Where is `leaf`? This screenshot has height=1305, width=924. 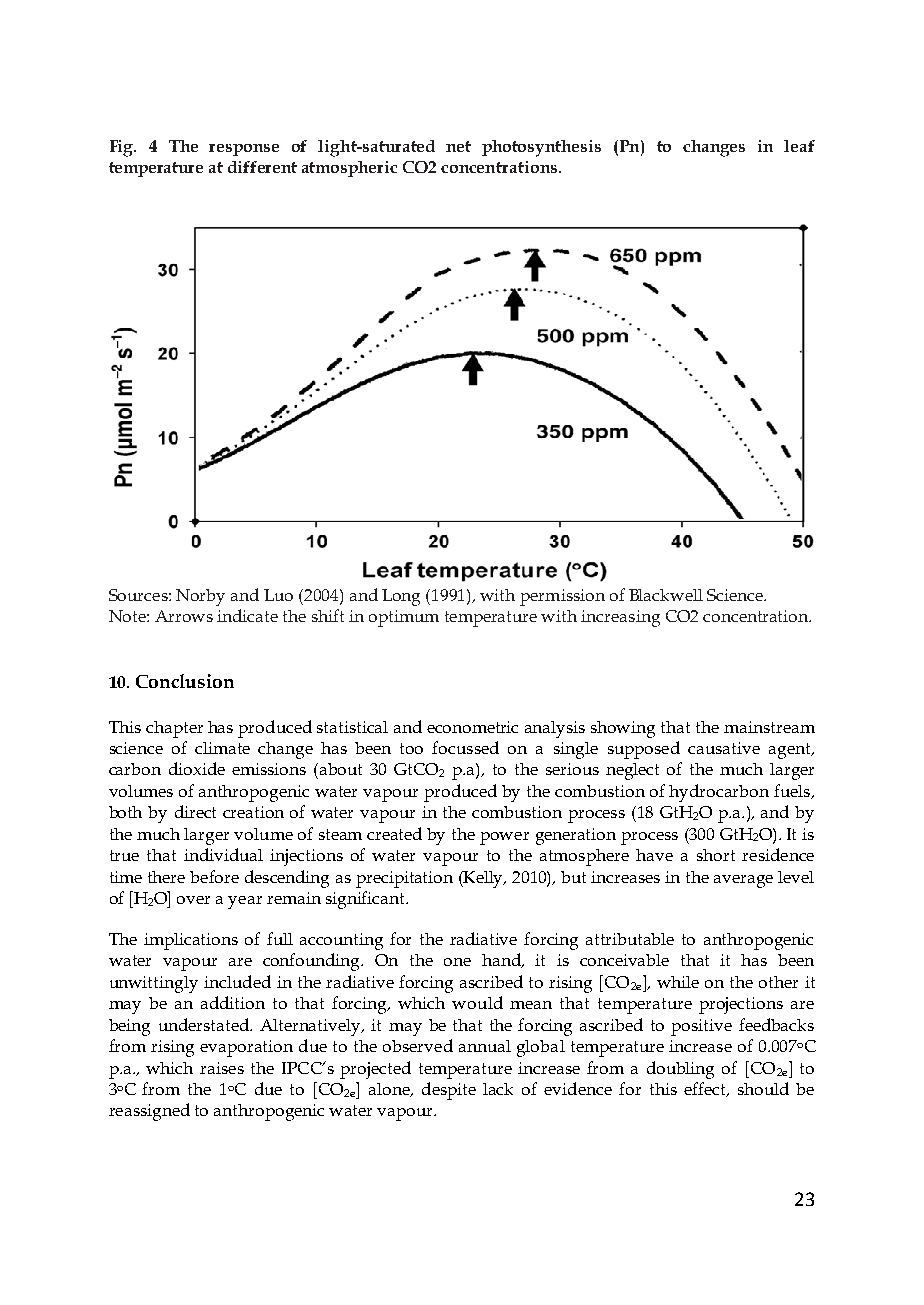 leaf is located at coordinates (799, 146).
